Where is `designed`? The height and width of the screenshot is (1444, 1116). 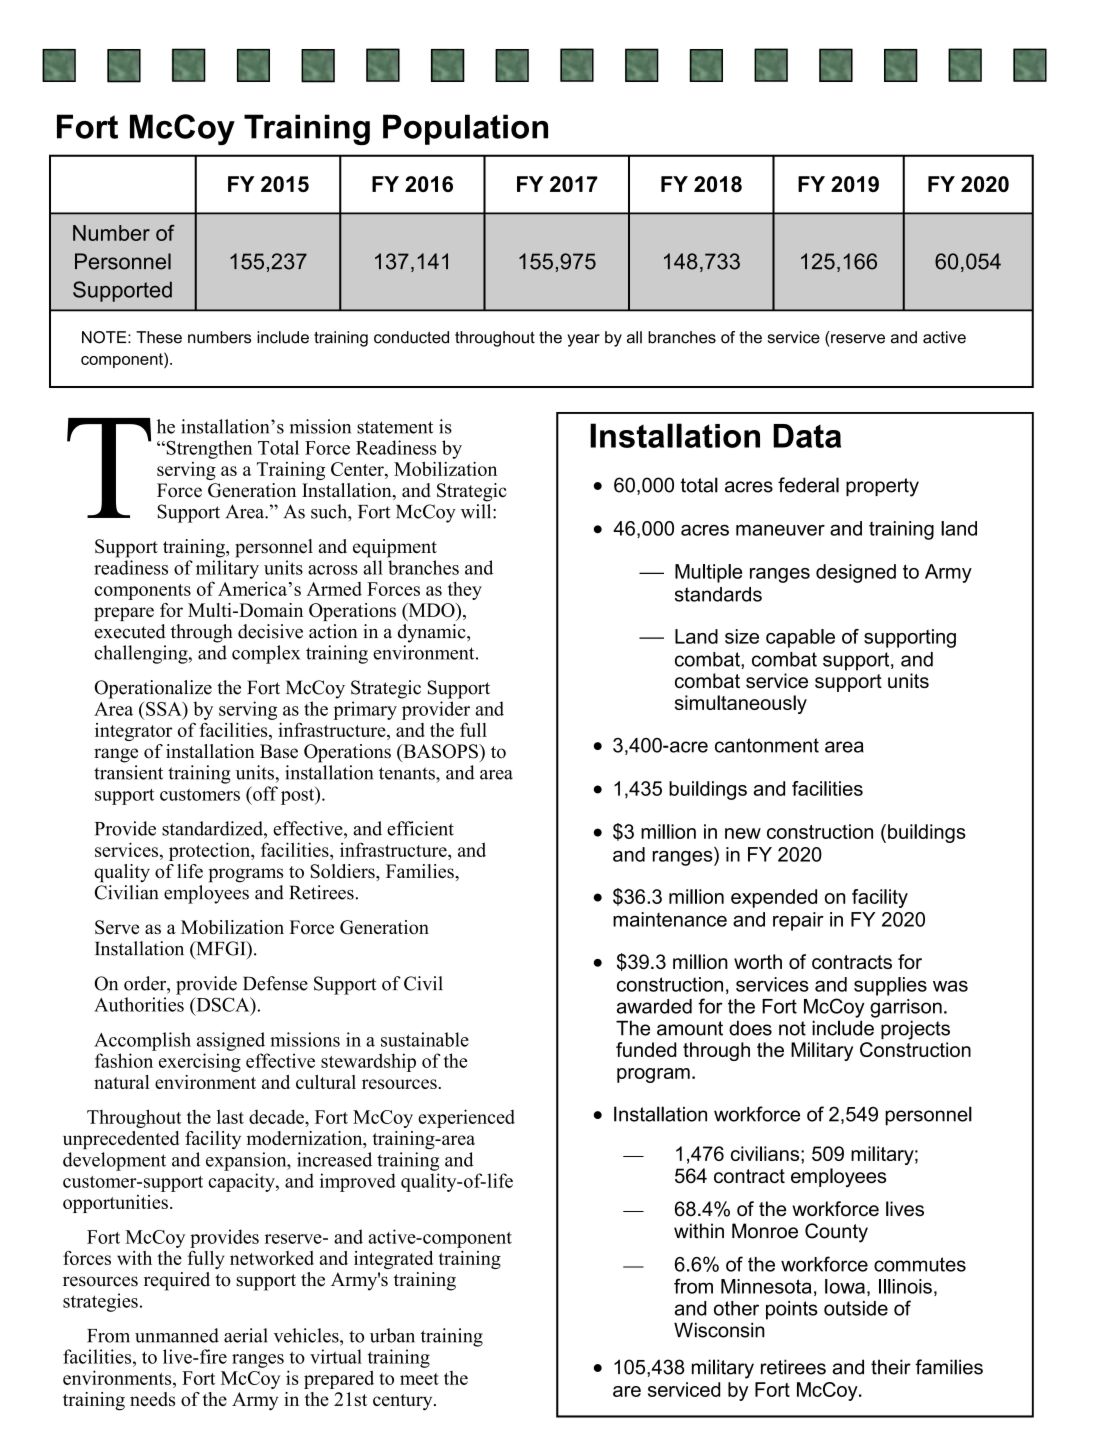
designed is located at coordinates (856, 573).
